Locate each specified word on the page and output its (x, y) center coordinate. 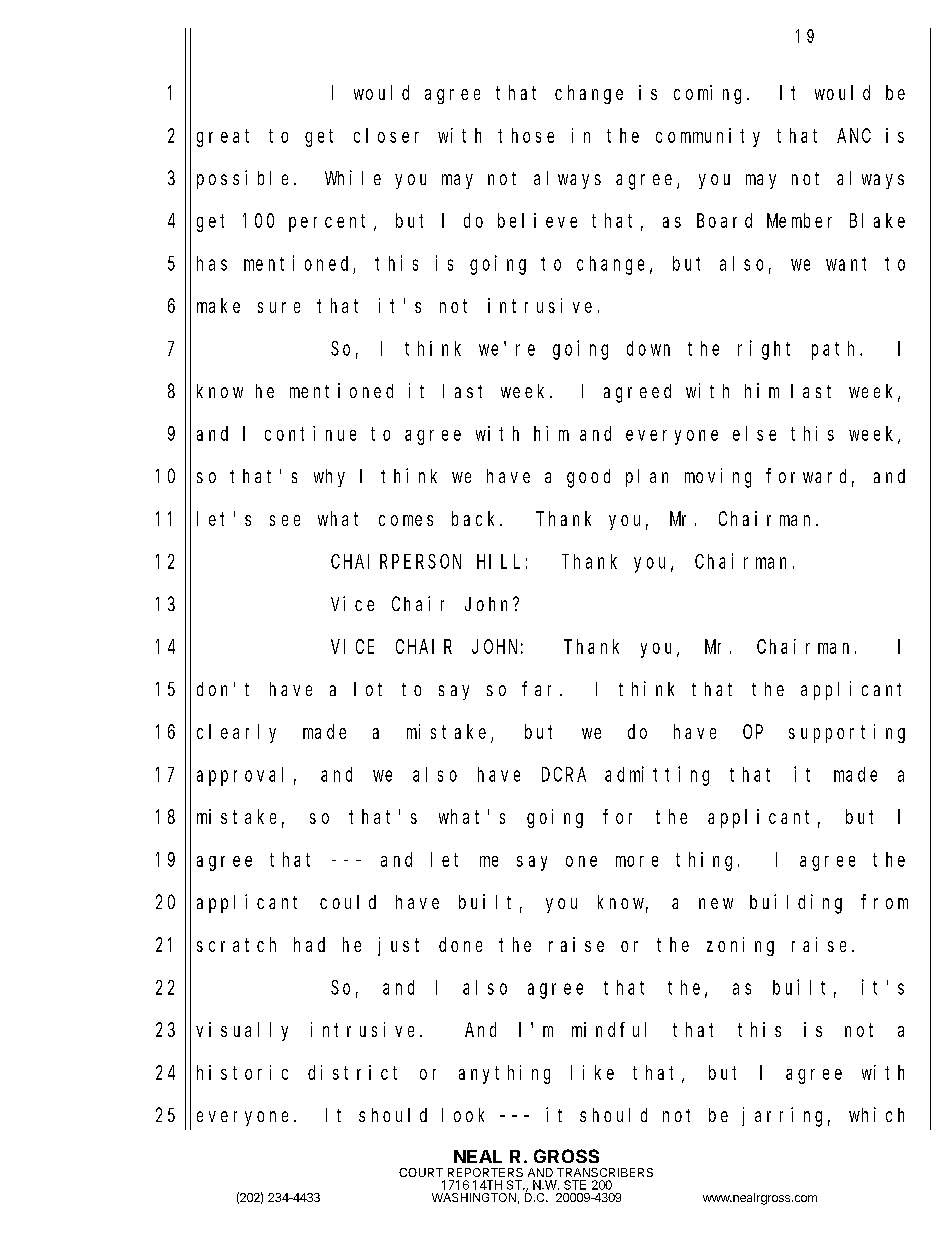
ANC (854, 135)
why (329, 478)
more (637, 861)
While (353, 177)
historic (242, 1072)
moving (718, 478)
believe (537, 220)
